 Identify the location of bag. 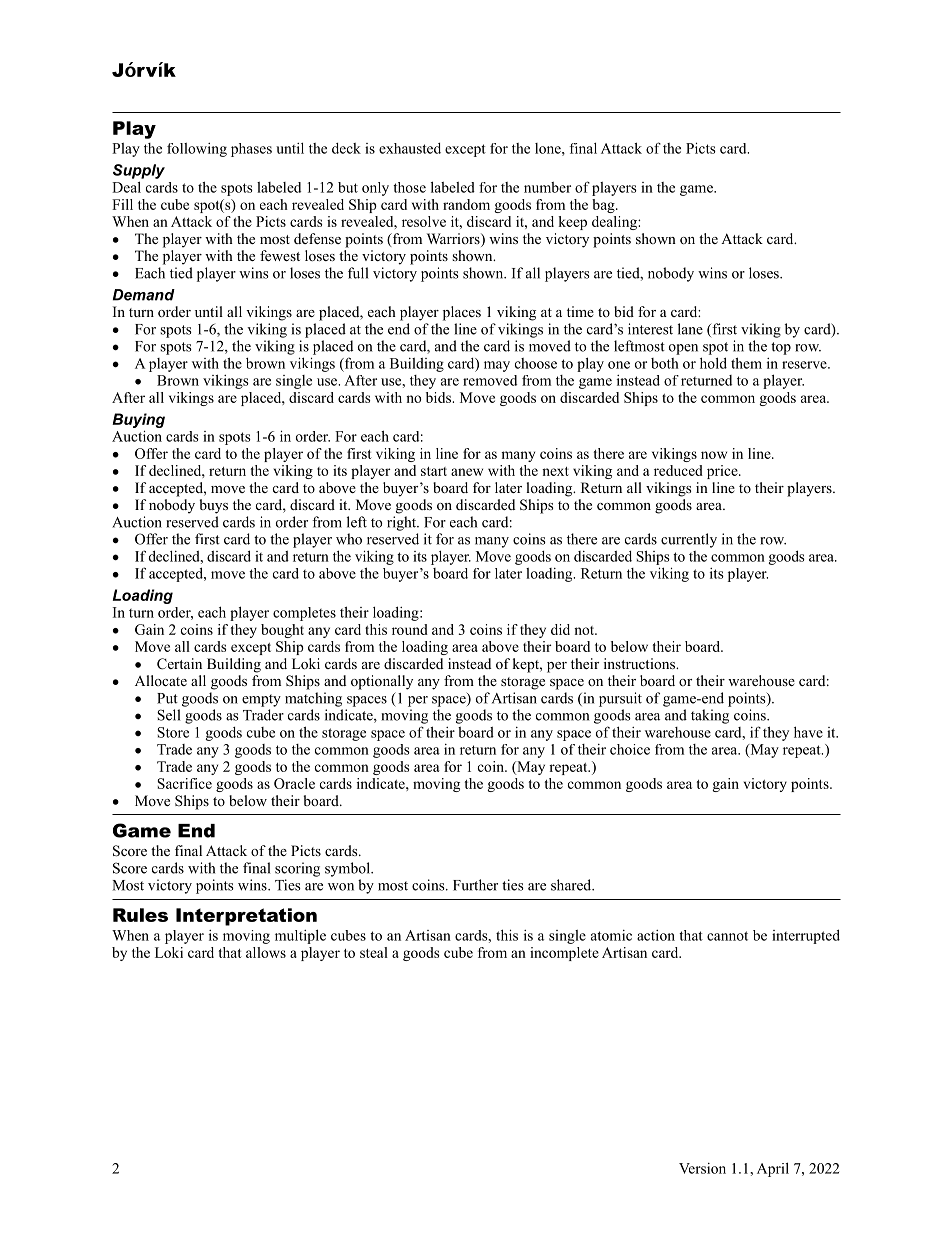
(604, 206).
